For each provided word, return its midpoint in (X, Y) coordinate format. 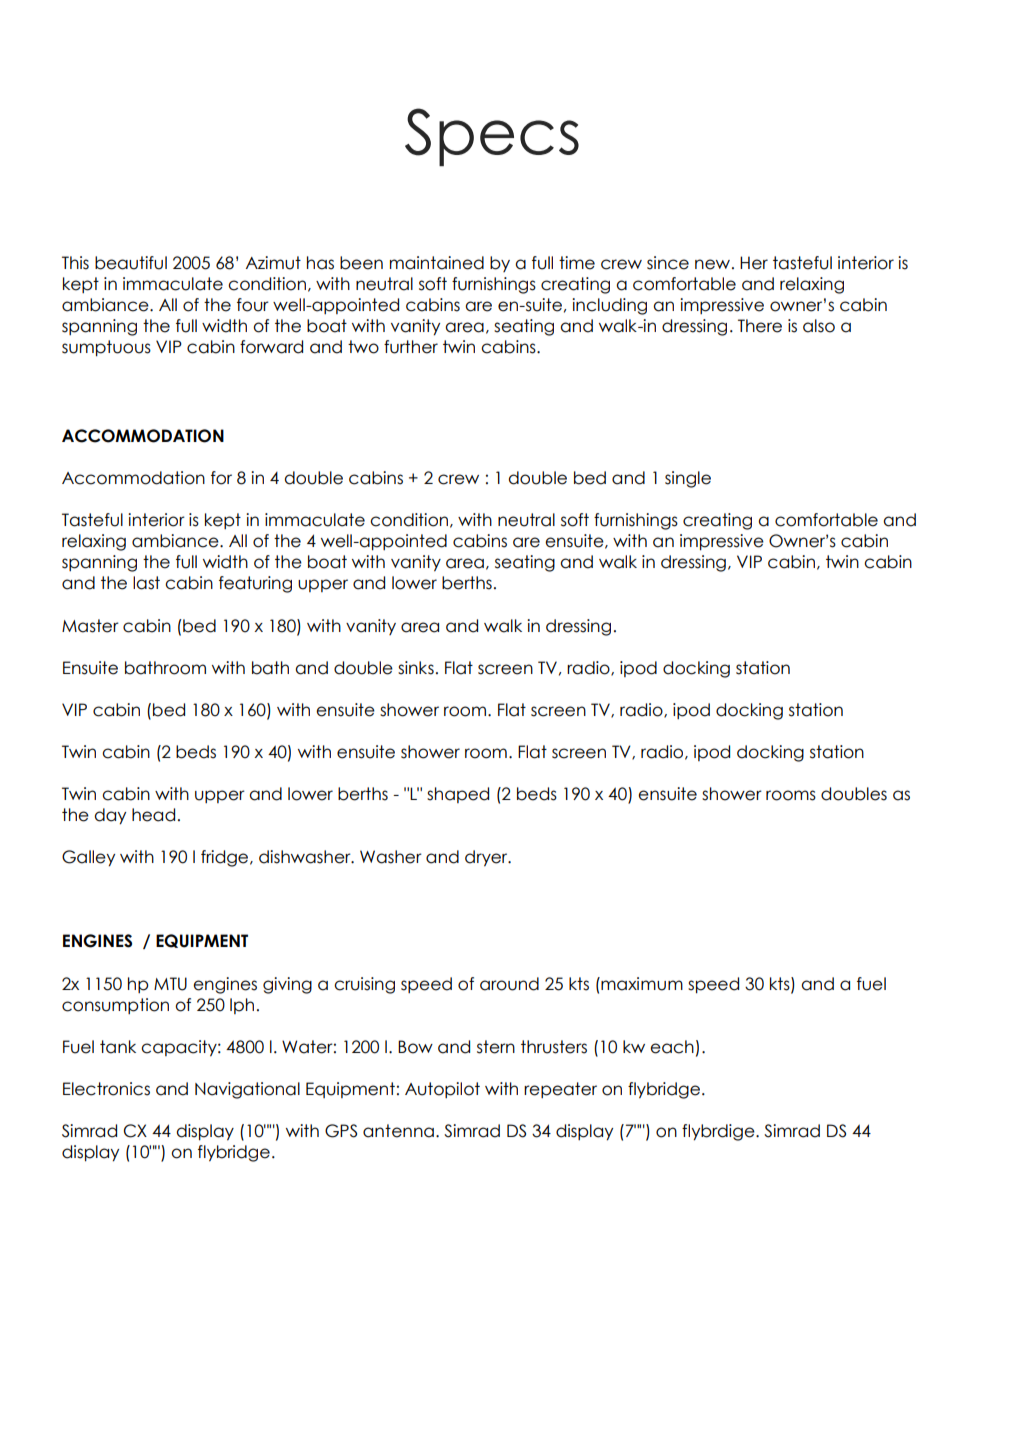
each (672, 1047)
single (688, 479)
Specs (492, 137)
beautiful (131, 263)
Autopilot (442, 1090)
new (714, 264)
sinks (416, 668)
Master (90, 626)
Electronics (106, 1089)
